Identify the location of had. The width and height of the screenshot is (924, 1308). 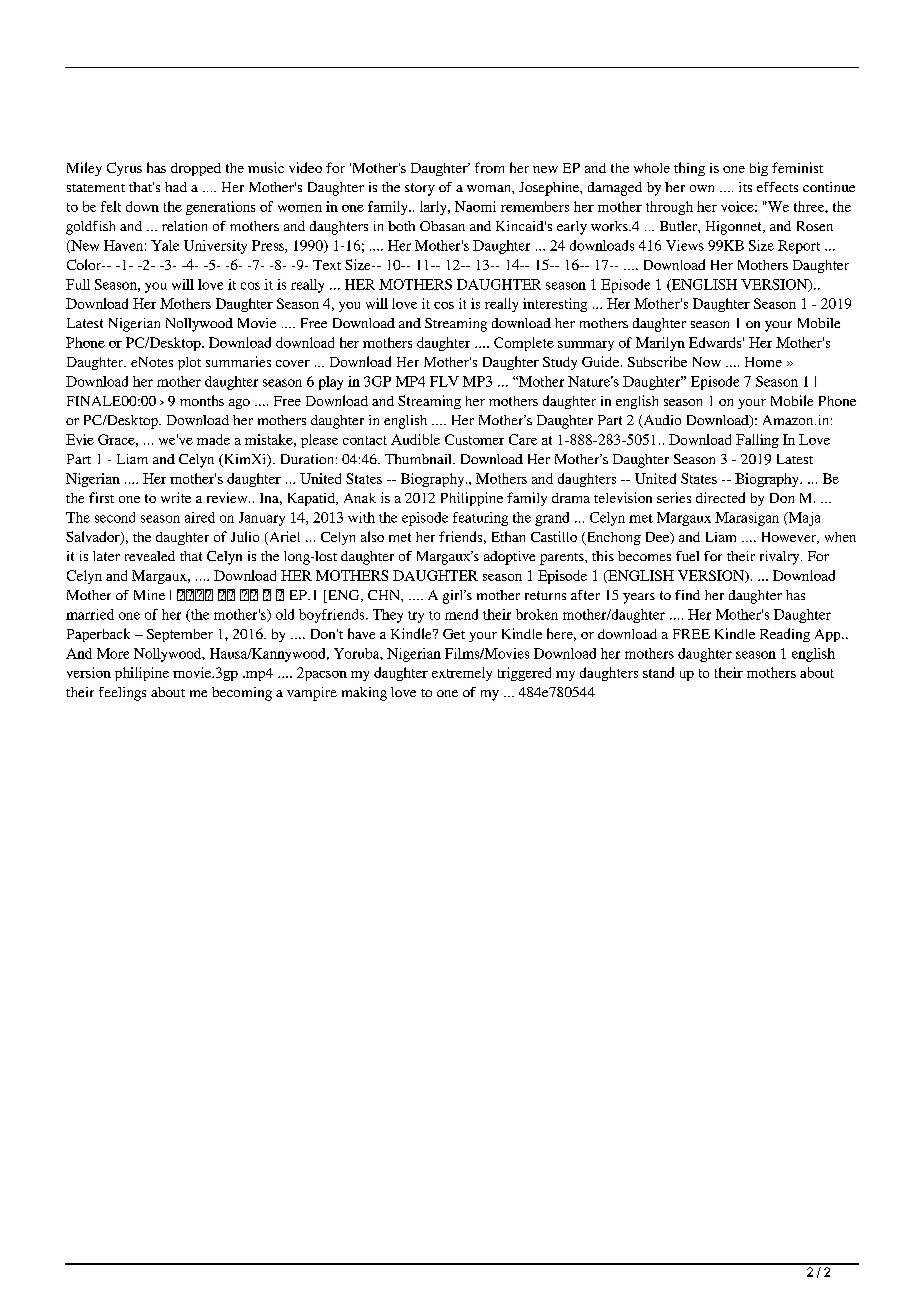
(176, 187).
